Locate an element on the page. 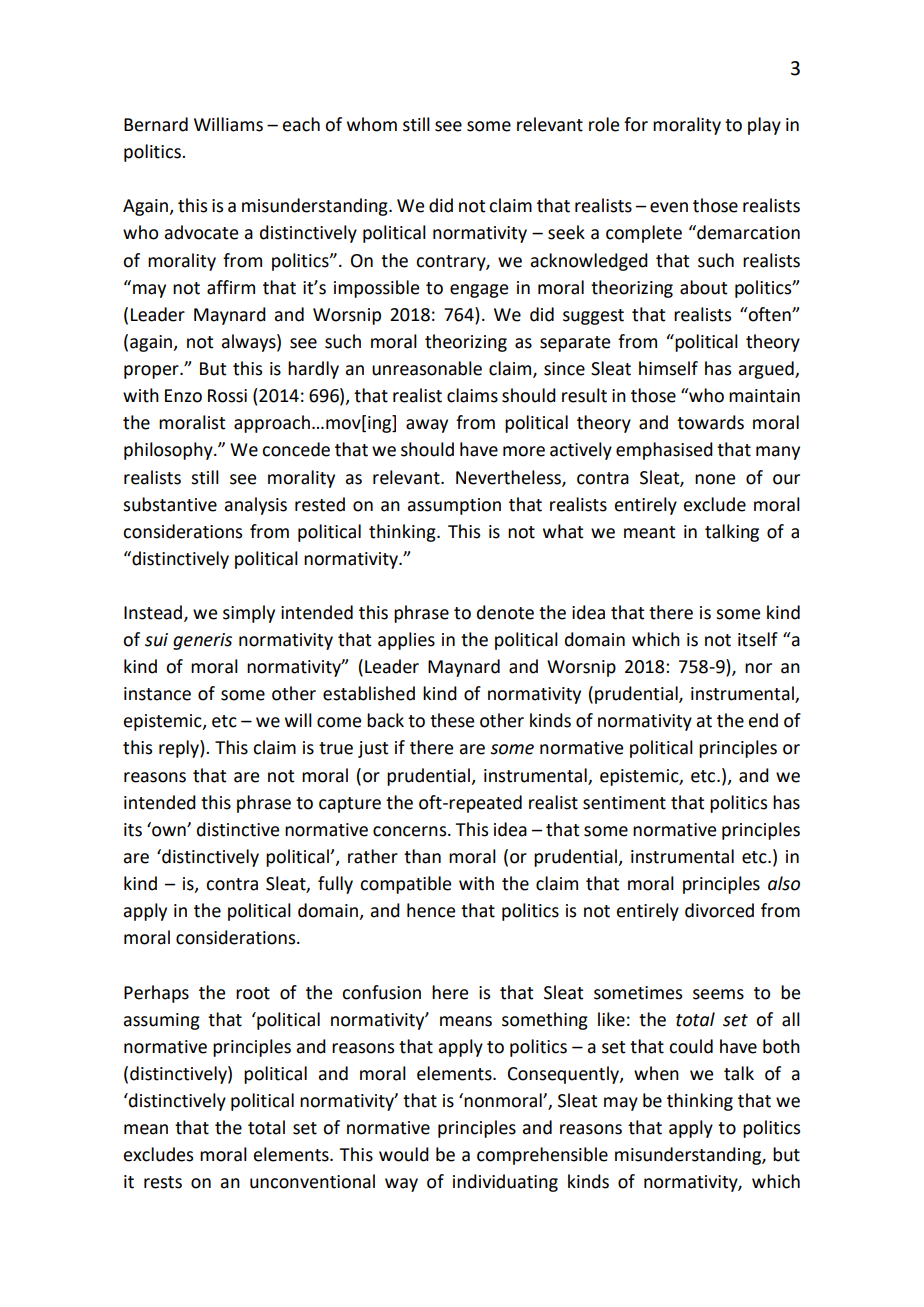  sentiment is located at coordinates (624, 803).
